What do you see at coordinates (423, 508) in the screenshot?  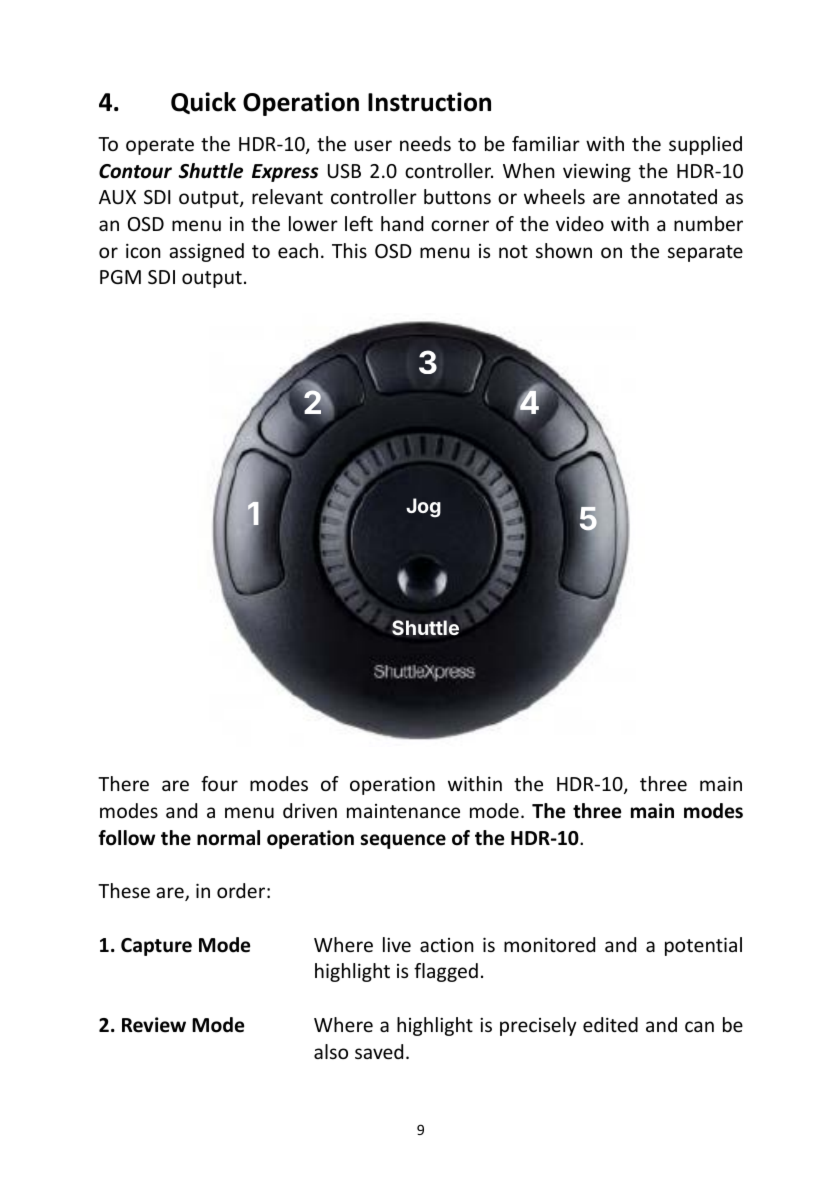 I see `Jog` at bounding box center [423, 508].
